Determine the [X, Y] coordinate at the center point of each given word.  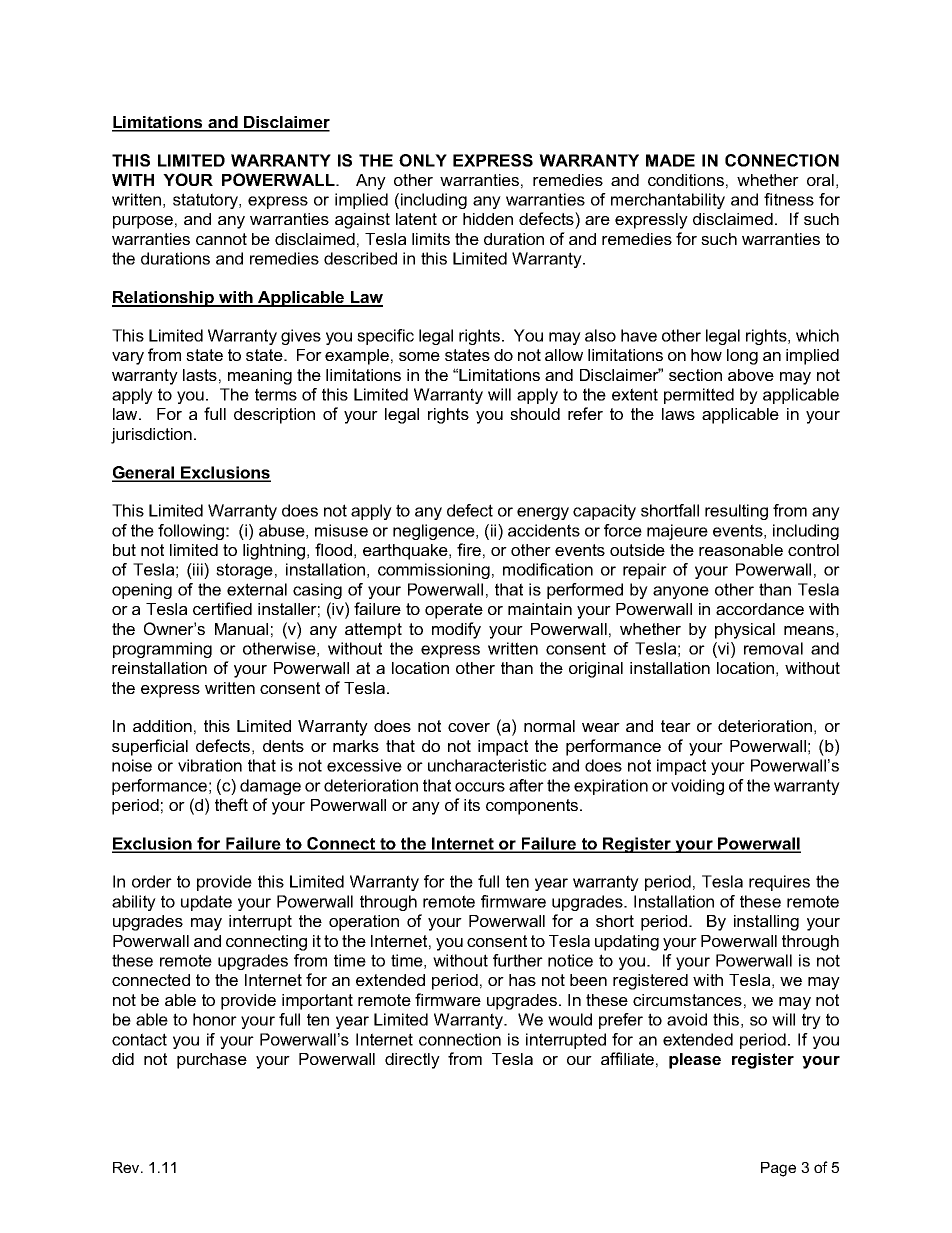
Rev [127, 1167]
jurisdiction [151, 436]
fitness [789, 199]
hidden [488, 219]
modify [456, 630]
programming [162, 650]
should [535, 414]
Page [778, 1169]
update [206, 903]
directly [412, 1061]
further [518, 960]
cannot [221, 239]
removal [773, 648]
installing [766, 923]
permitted [699, 396]
